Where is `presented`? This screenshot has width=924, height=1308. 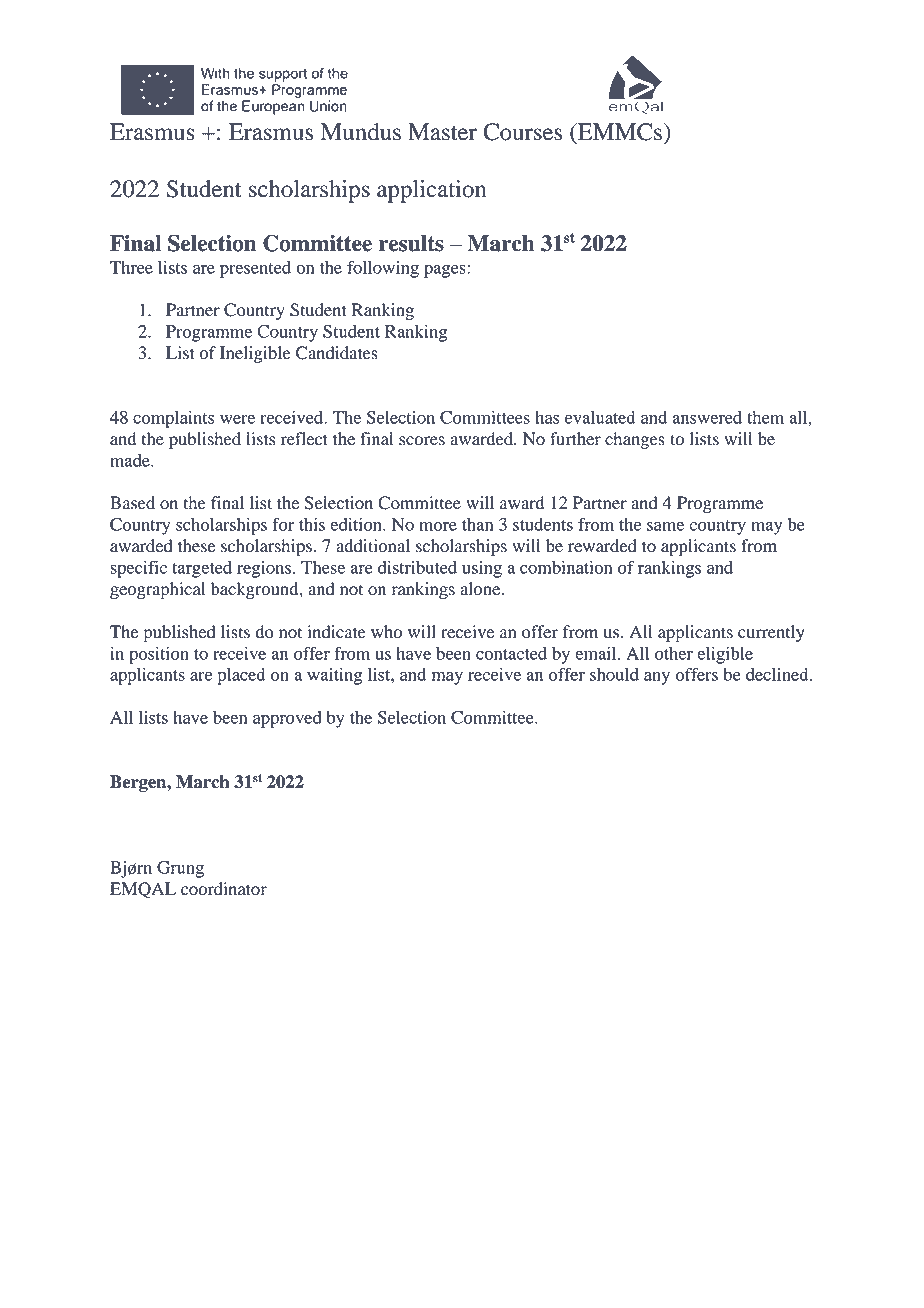 presented is located at coordinates (255, 269).
